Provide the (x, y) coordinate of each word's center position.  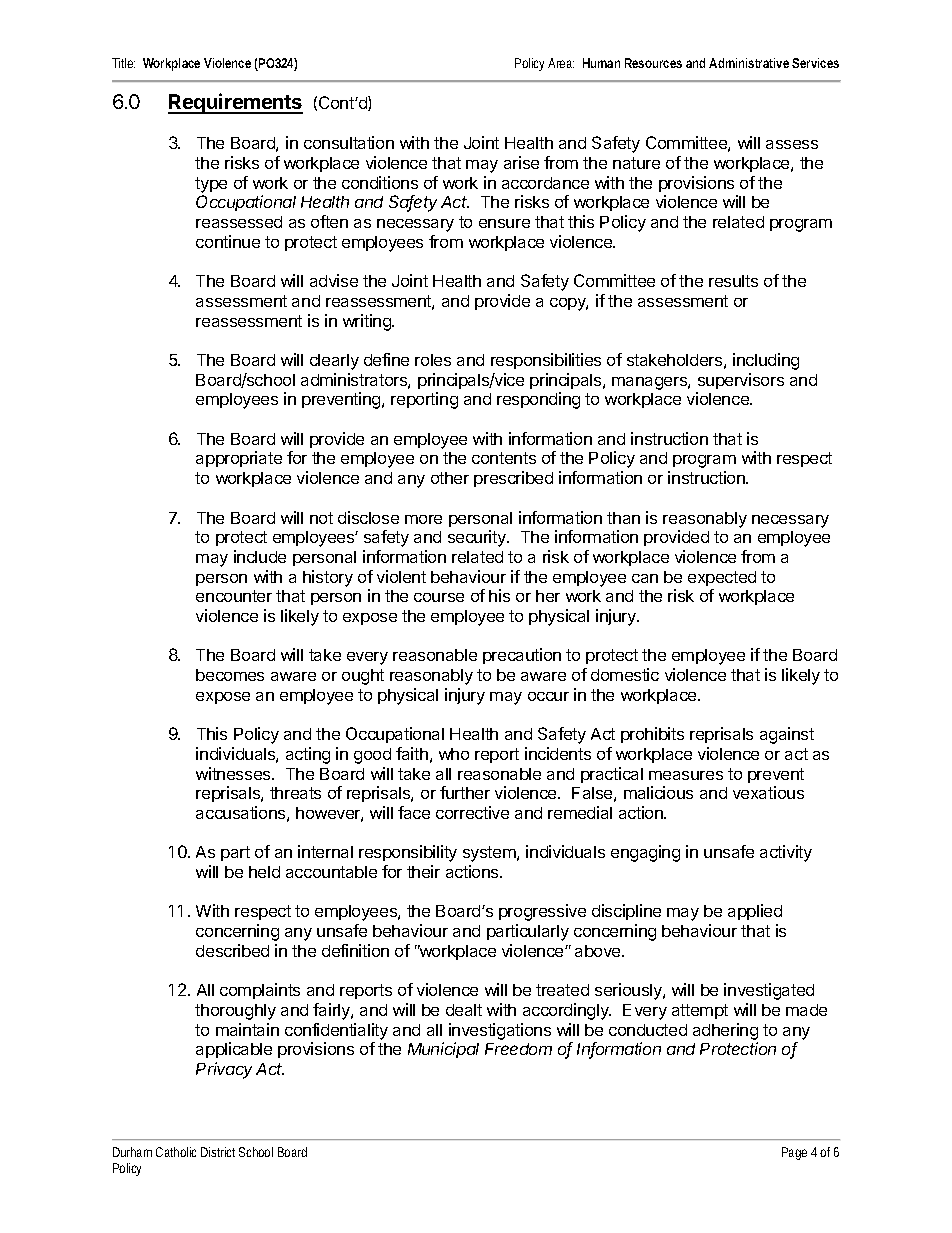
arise (521, 162)
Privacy (224, 1070)
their (423, 871)
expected (722, 578)
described (232, 950)
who (454, 754)
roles (433, 360)
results (733, 281)
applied (755, 912)
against (787, 735)
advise (334, 280)
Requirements (235, 103)
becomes (230, 675)
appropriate (239, 459)
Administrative (749, 63)
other (450, 478)
